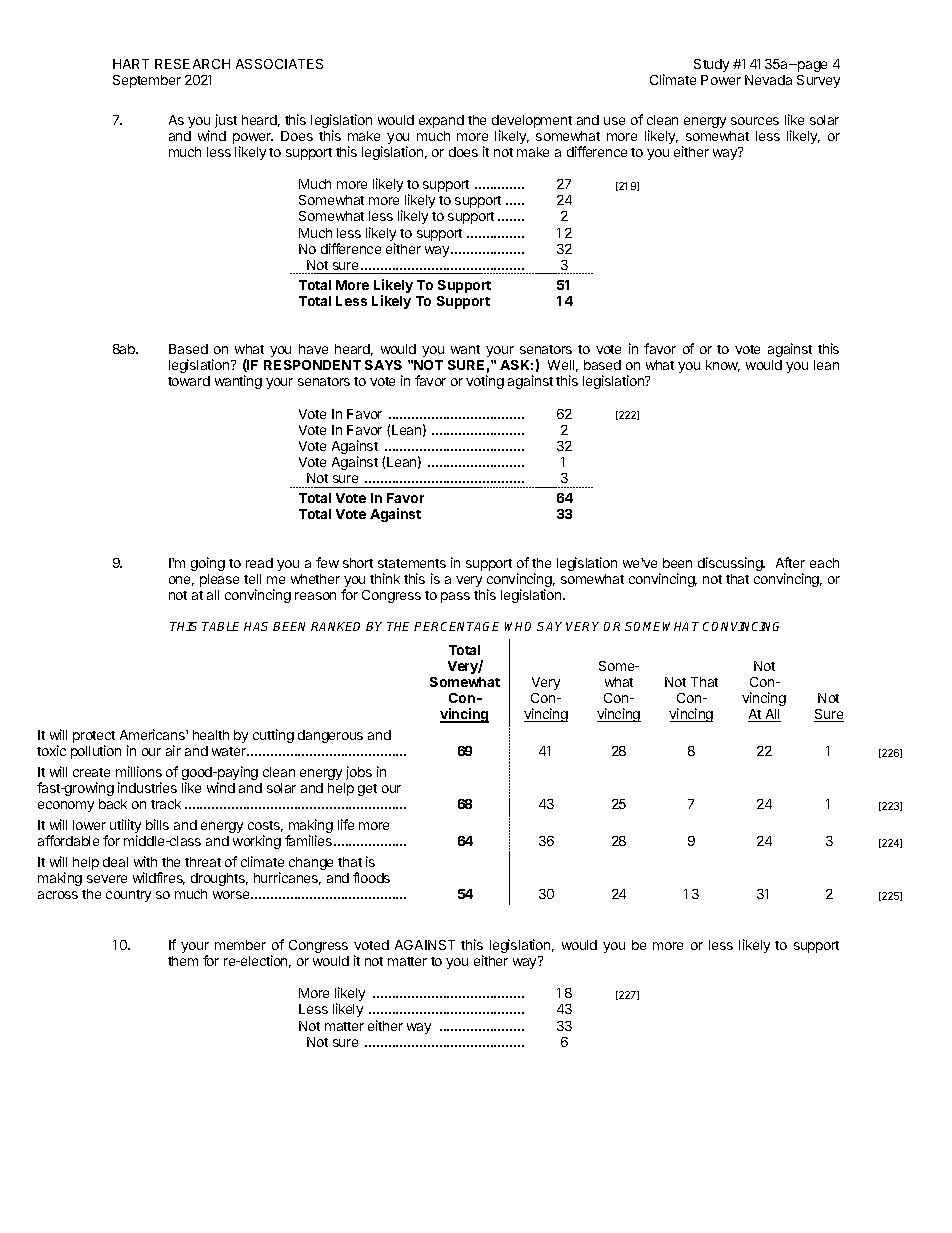 The height and width of the screenshot is (1233, 952). Describe the element at coordinates (723, 366) in the screenshot. I see `know` at that location.
